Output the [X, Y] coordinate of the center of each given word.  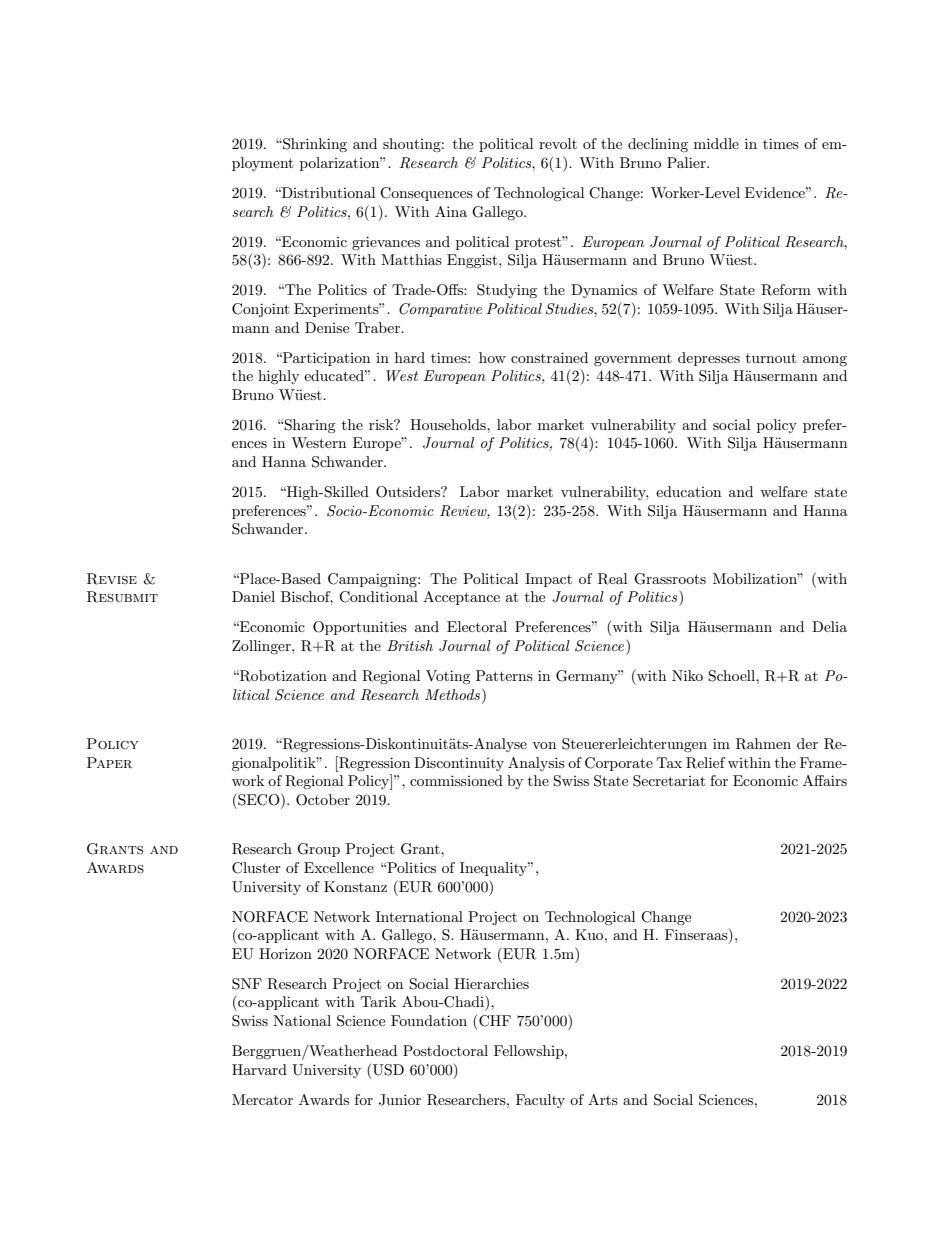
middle [716, 143]
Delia [829, 626]
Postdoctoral [445, 1050]
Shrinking [314, 145]
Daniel [253, 596]
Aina [451, 211]
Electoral [477, 626]
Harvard [259, 1069]
